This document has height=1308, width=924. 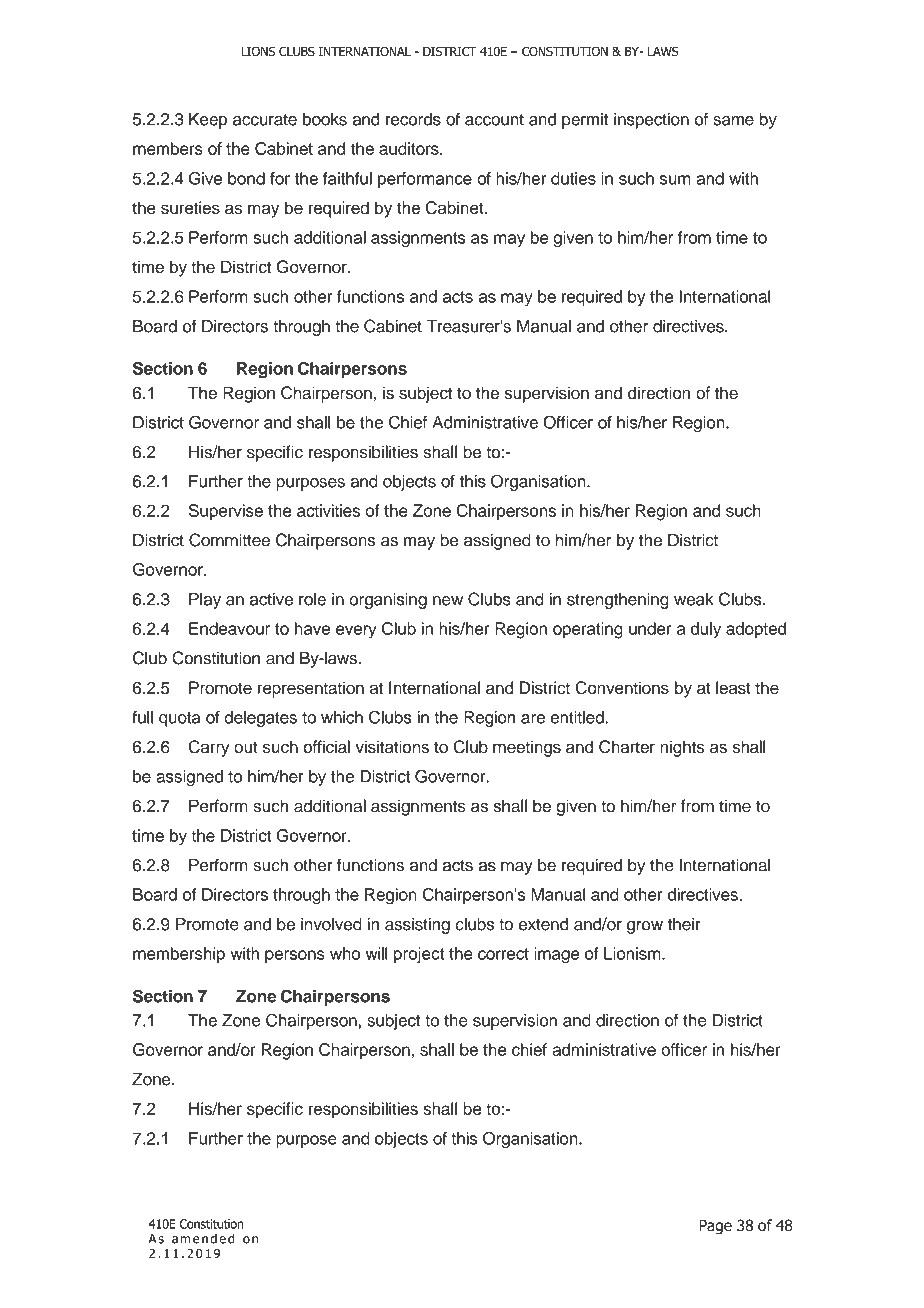 I want to click on records, so click(x=413, y=119).
